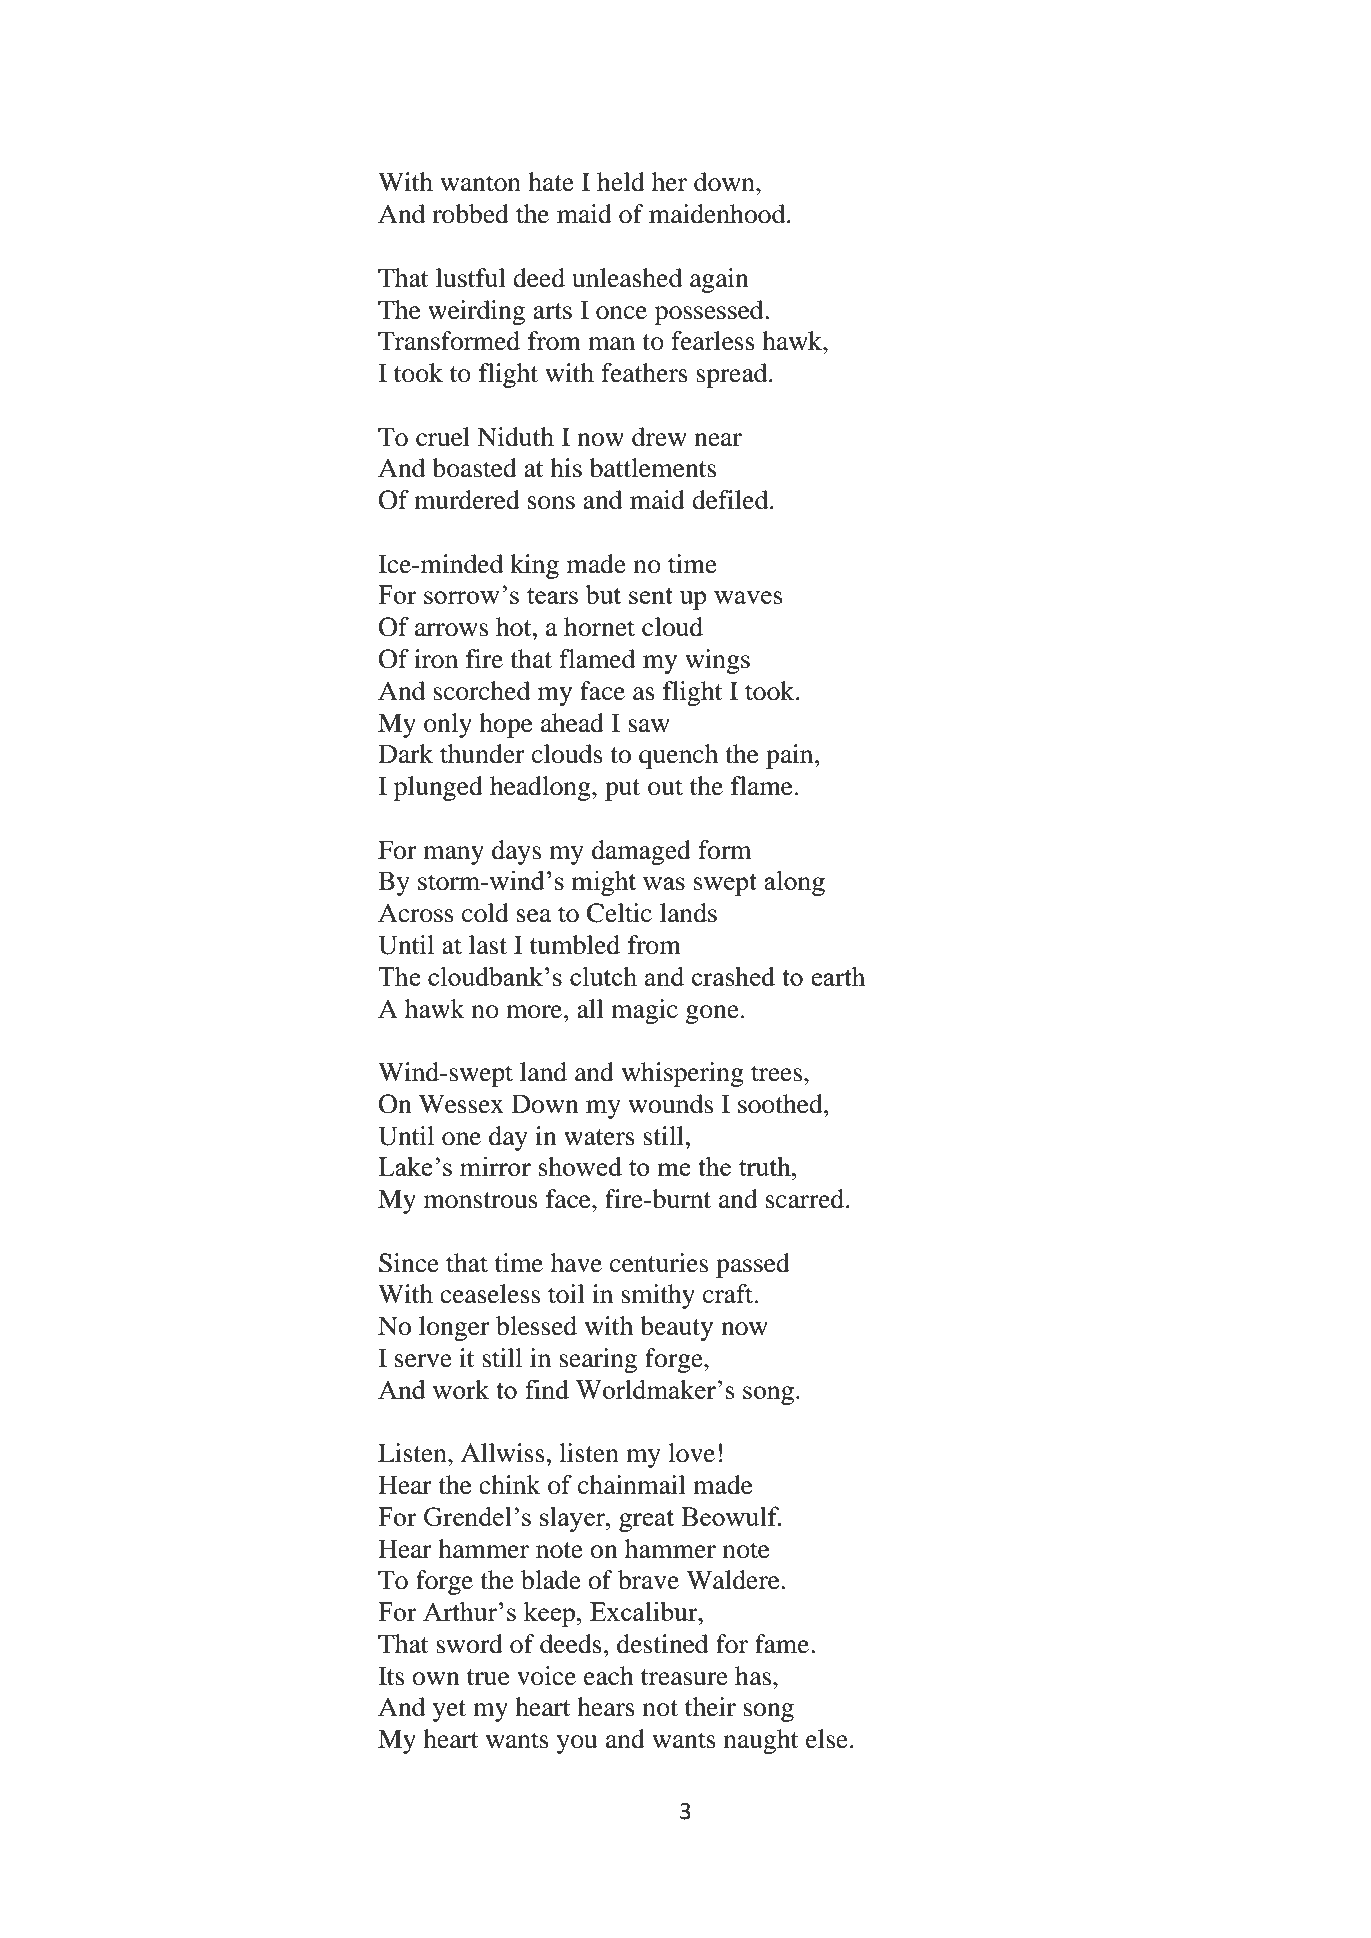  What do you see at coordinates (791, 756) in the image?
I see `pain` at bounding box center [791, 756].
